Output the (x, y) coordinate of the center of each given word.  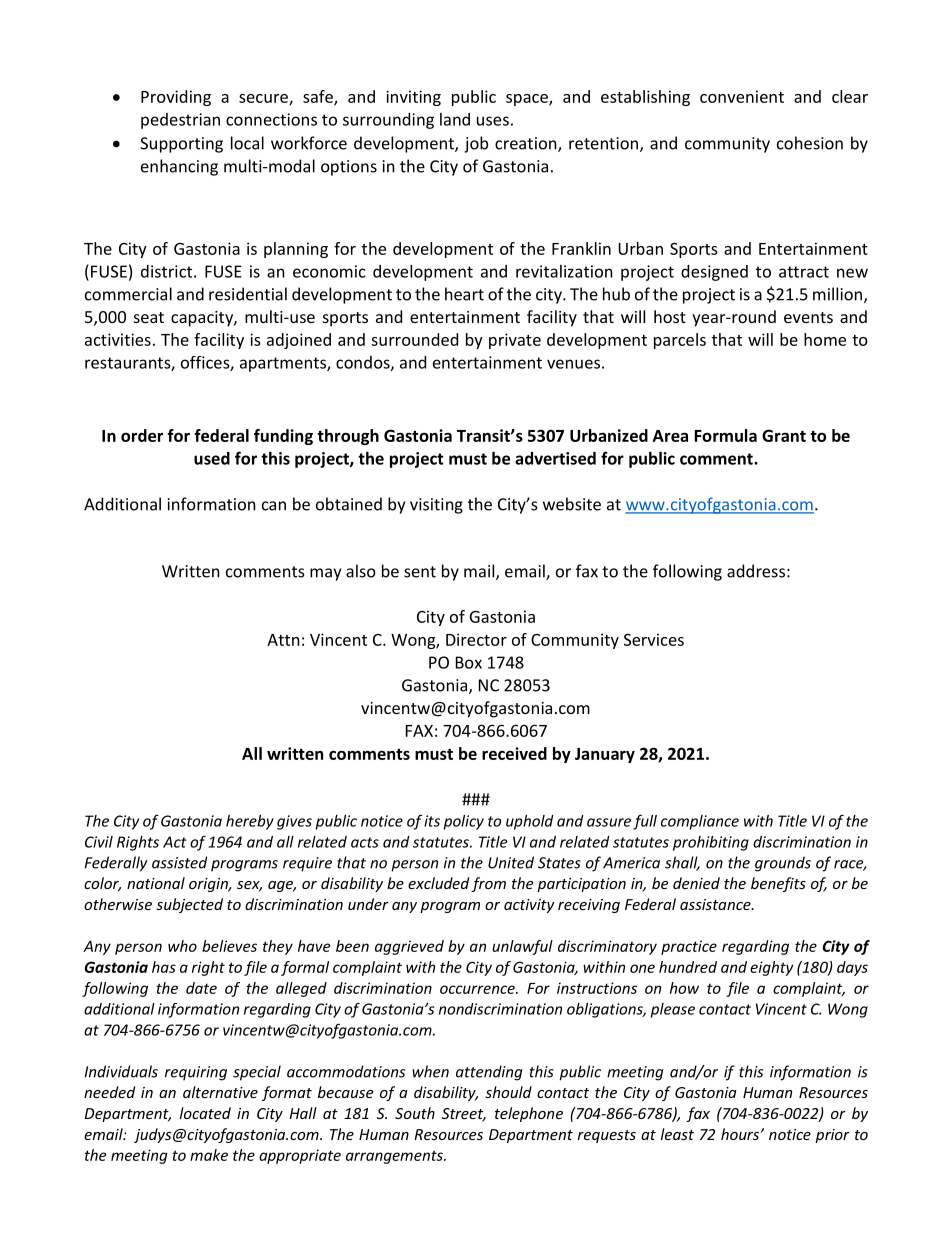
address (756, 571)
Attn (283, 640)
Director (476, 639)
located (205, 1113)
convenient (742, 96)
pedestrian (180, 121)
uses (493, 121)
